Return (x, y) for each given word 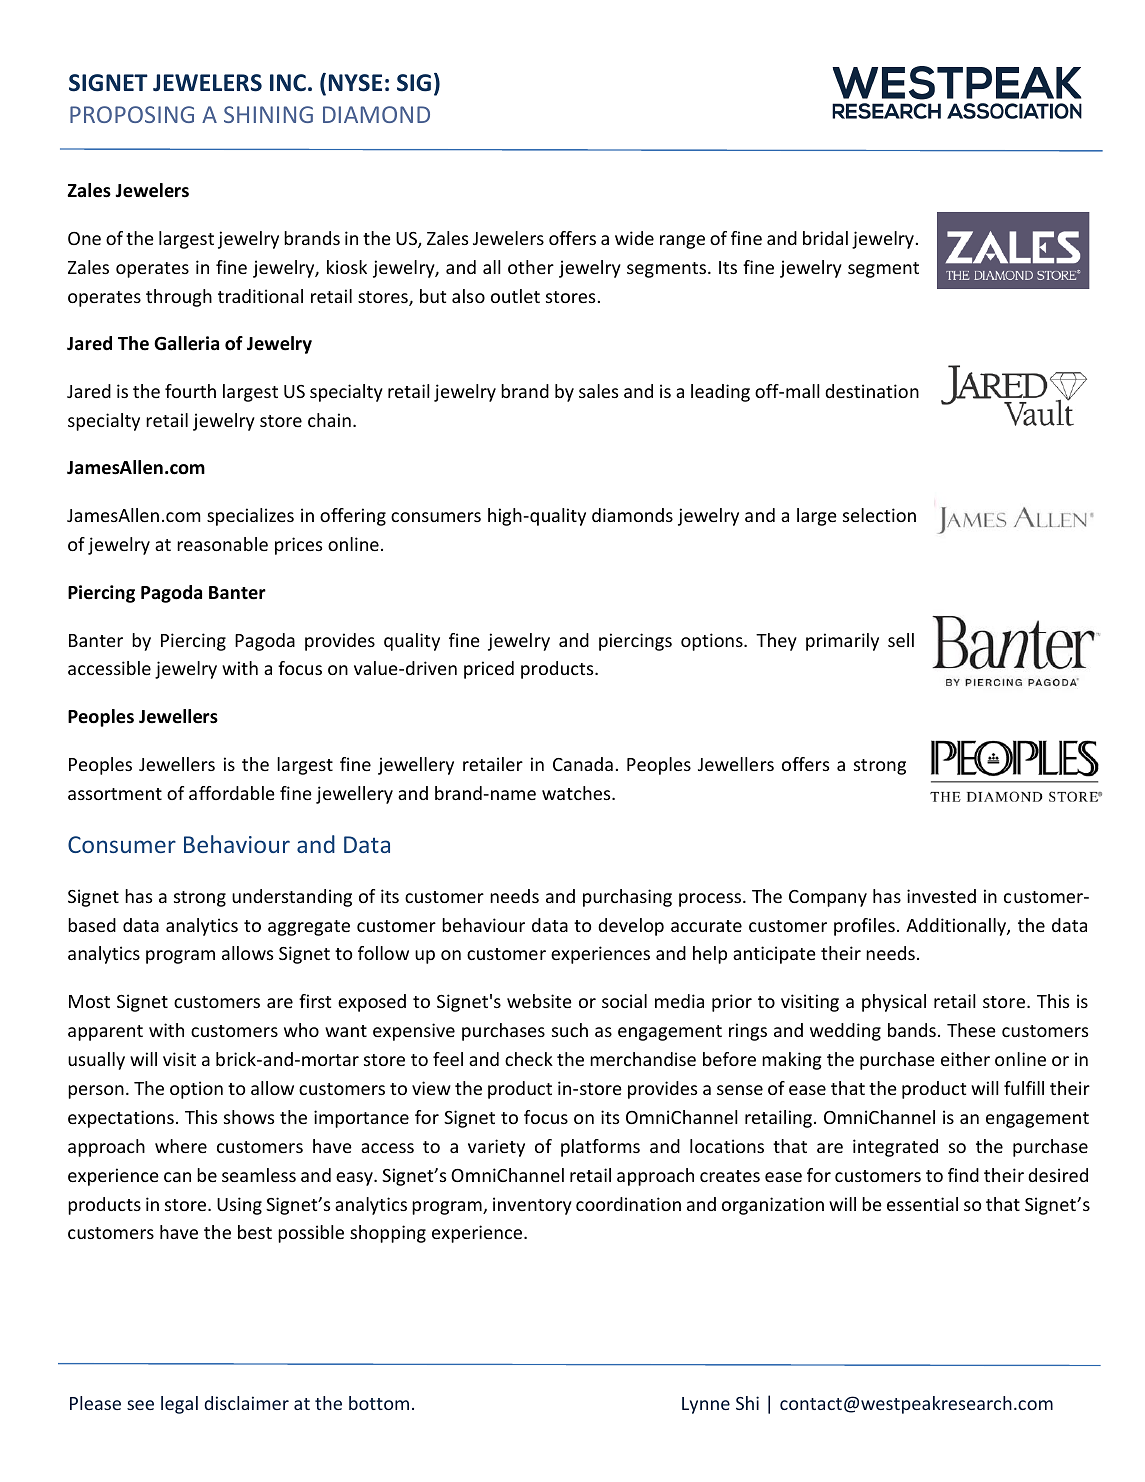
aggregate (309, 928)
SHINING (268, 114)
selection (879, 515)
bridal (825, 238)
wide (634, 238)
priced (489, 670)
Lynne (706, 1405)
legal (179, 1405)
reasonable (222, 544)
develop (631, 927)
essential (922, 1204)
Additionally (957, 927)
